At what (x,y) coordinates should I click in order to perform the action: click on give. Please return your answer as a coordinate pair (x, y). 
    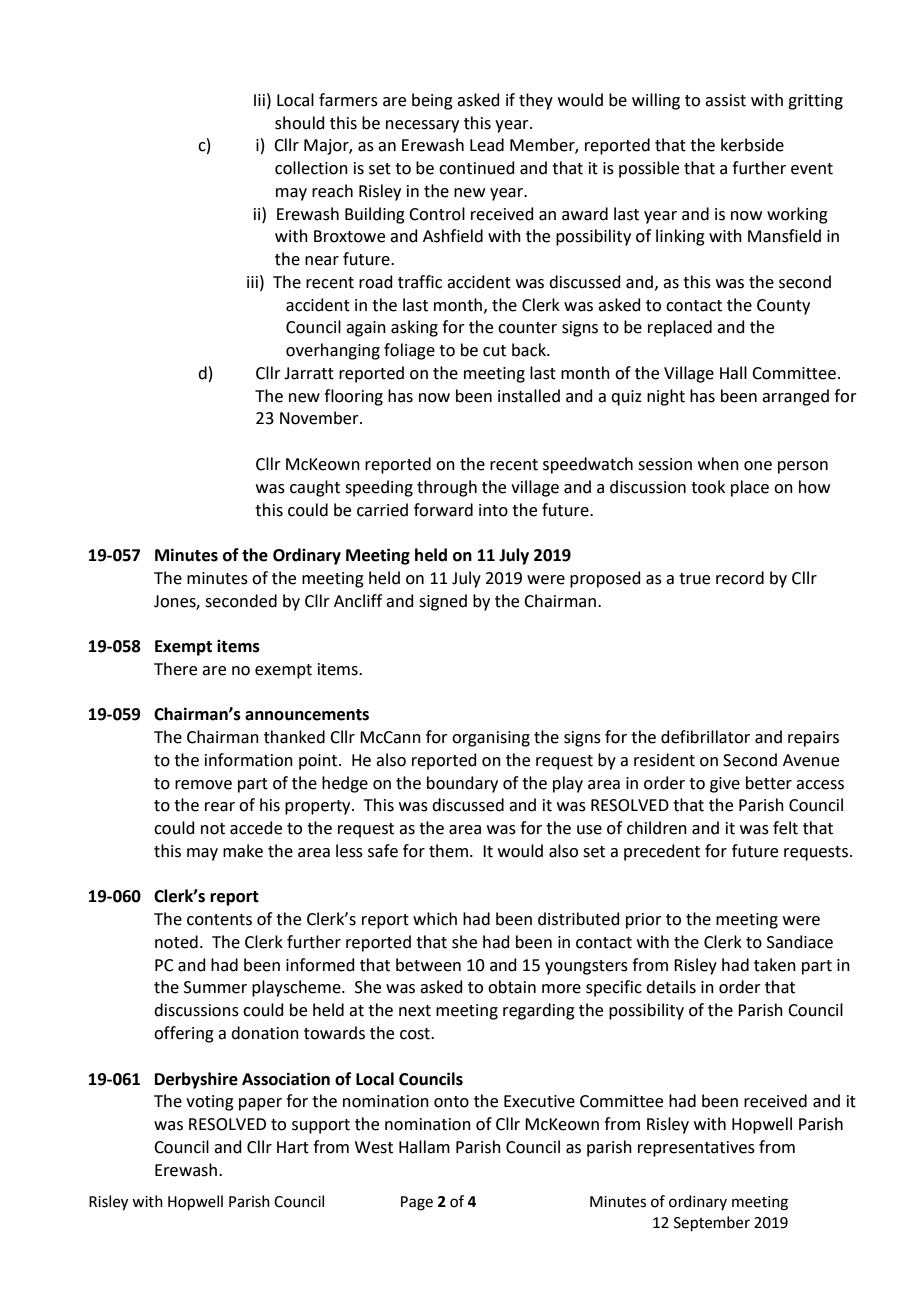
    Looking at the image, I should click on (725, 785).
